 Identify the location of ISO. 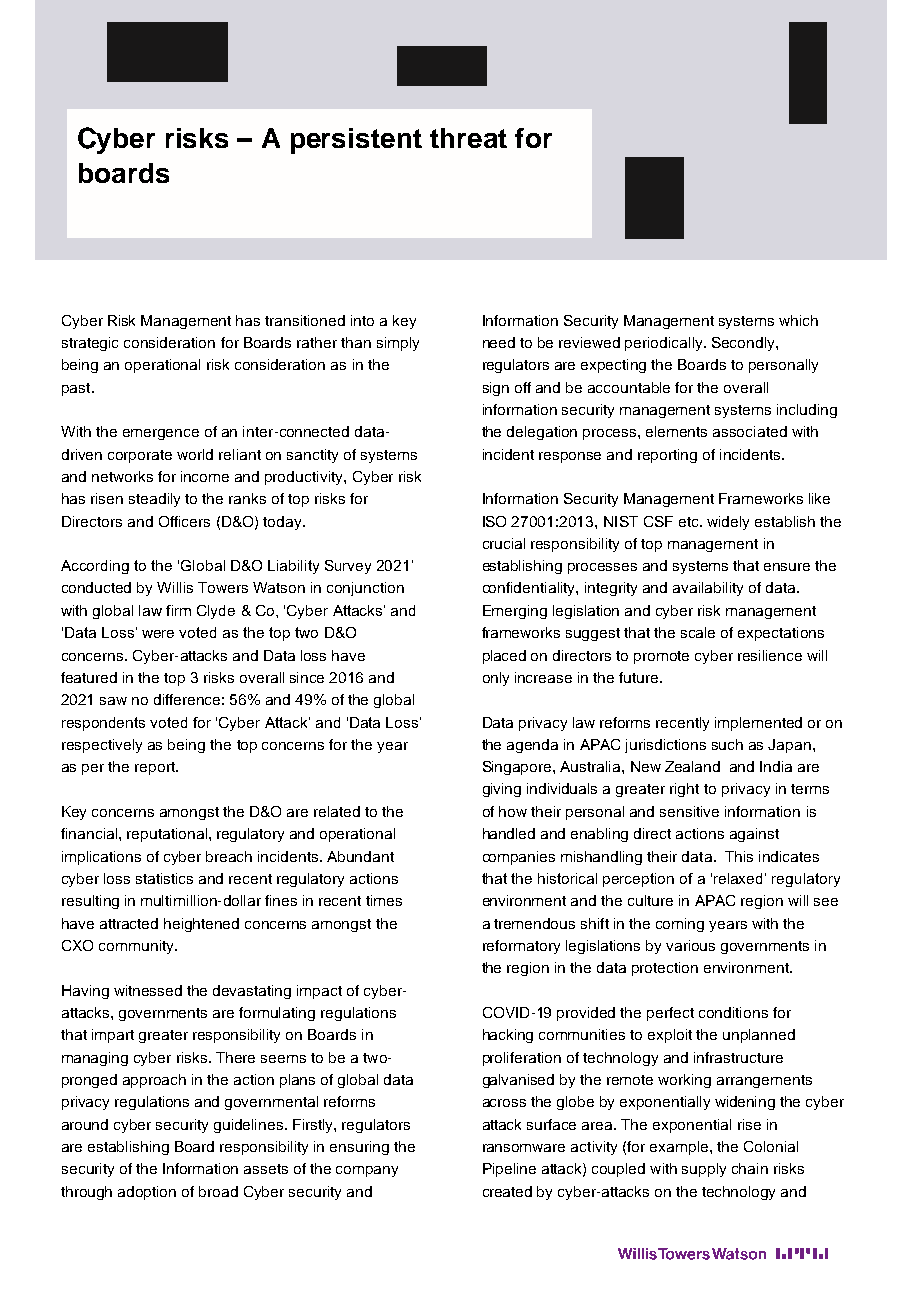
(494, 521).
